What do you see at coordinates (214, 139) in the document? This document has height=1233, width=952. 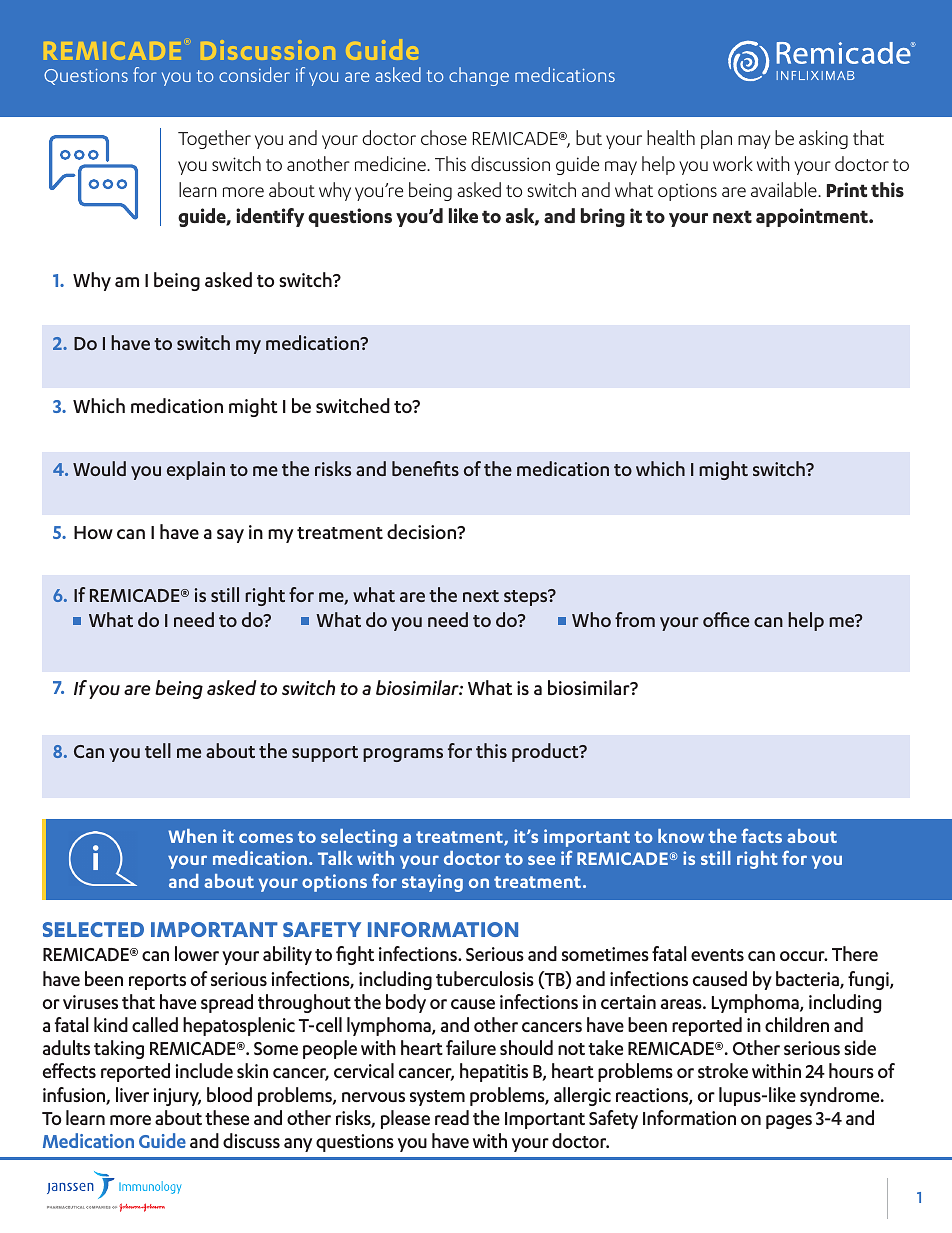 I see `Together` at bounding box center [214, 139].
